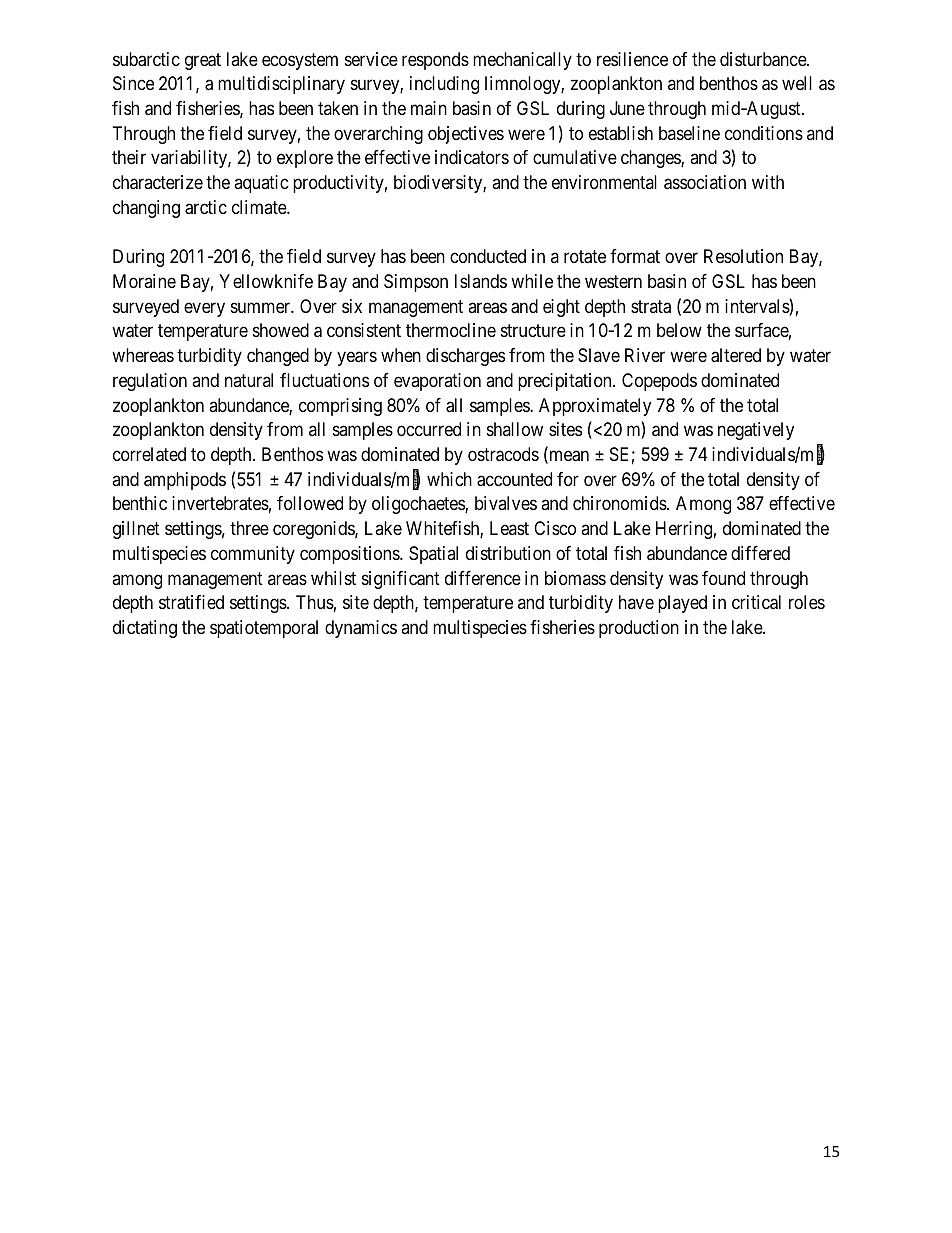 The image size is (952, 1233). Describe the element at coordinates (465, 357) in the page. I see `discharges` at that location.
